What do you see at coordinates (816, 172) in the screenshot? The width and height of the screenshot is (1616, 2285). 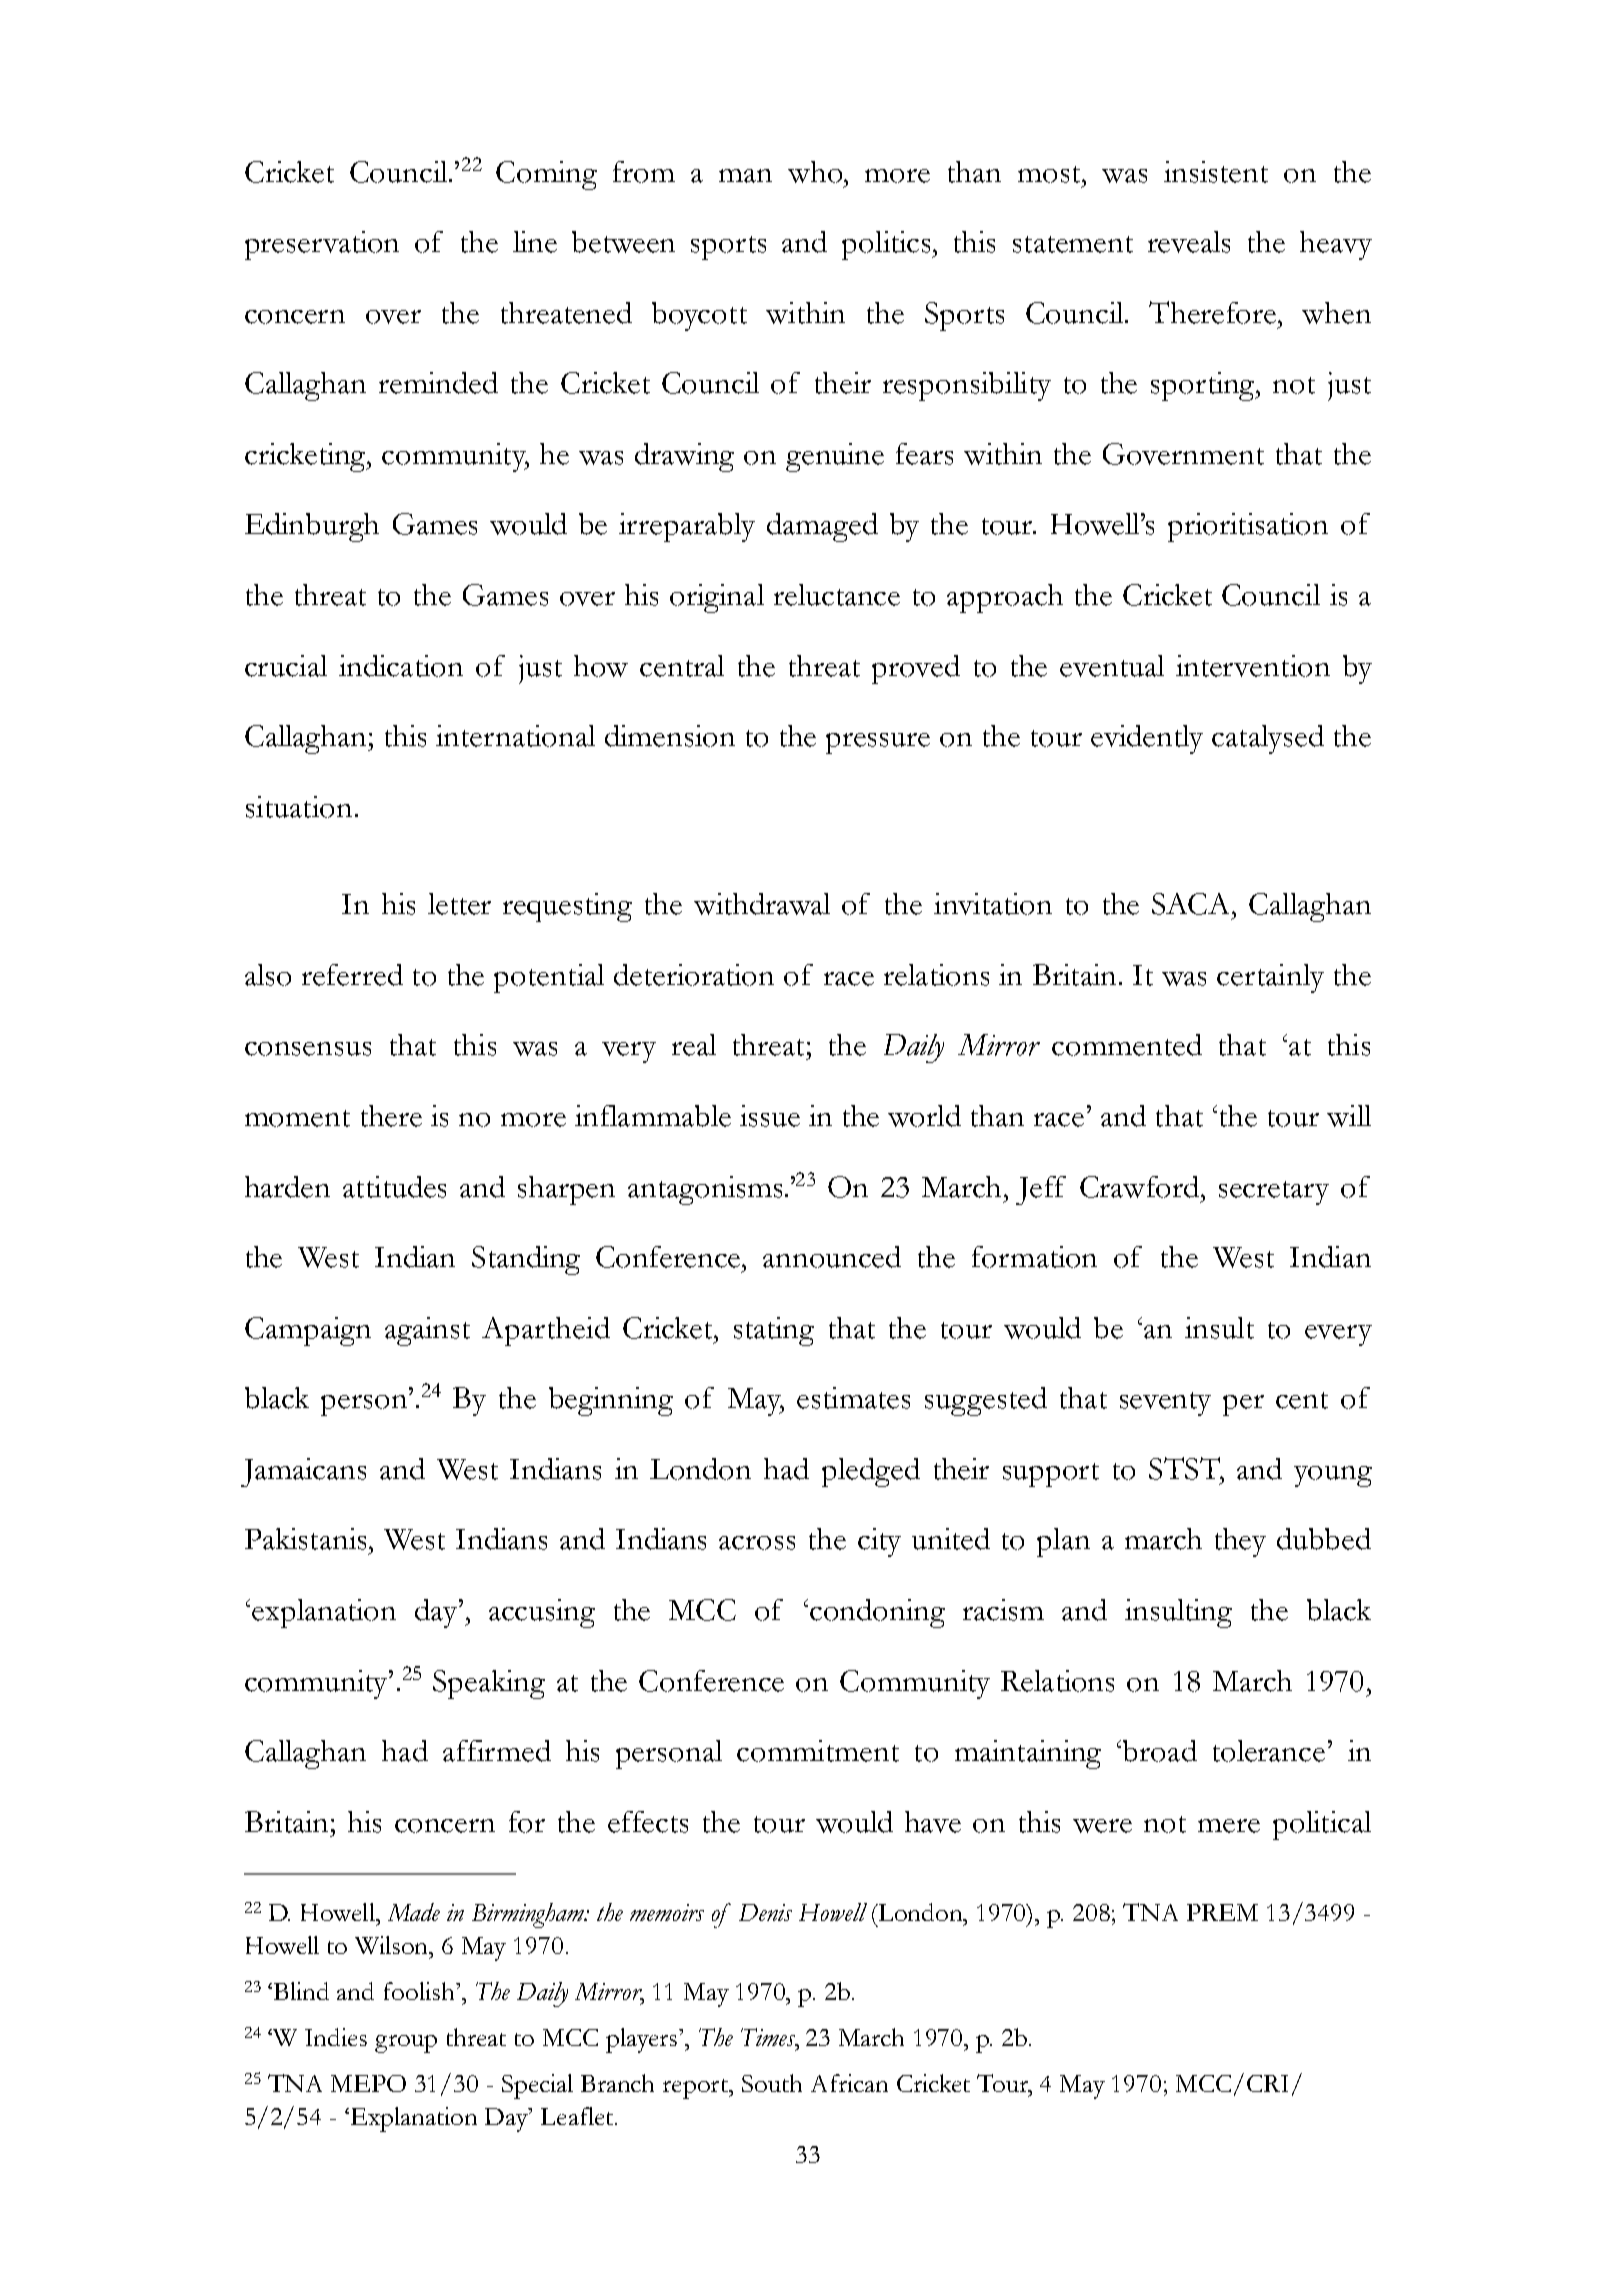 I see `who` at bounding box center [816, 172].
